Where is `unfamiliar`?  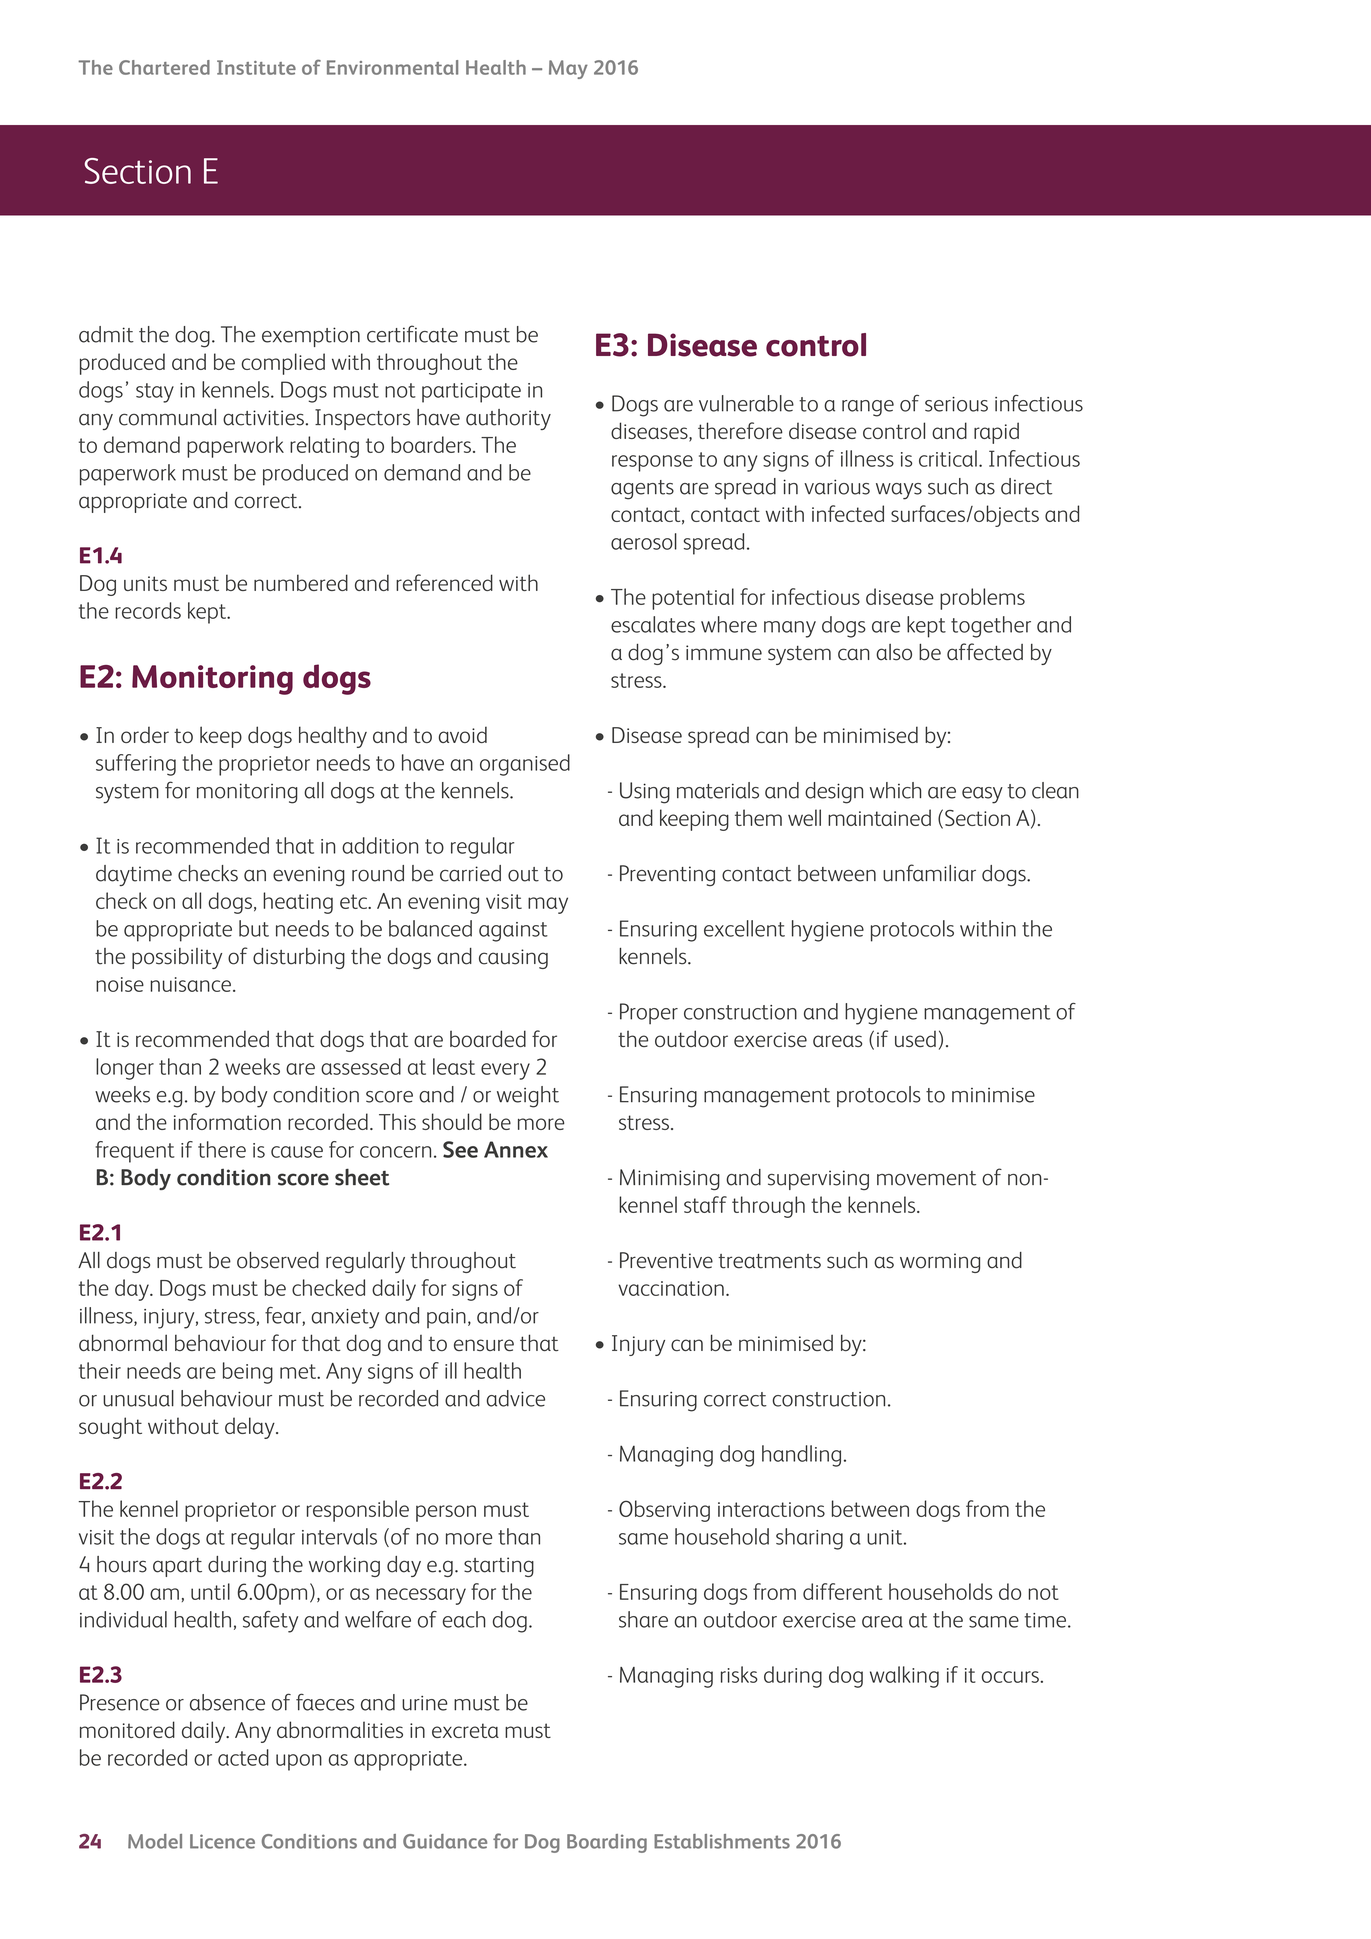 unfamiliar is located at coordinates (929, 873).
